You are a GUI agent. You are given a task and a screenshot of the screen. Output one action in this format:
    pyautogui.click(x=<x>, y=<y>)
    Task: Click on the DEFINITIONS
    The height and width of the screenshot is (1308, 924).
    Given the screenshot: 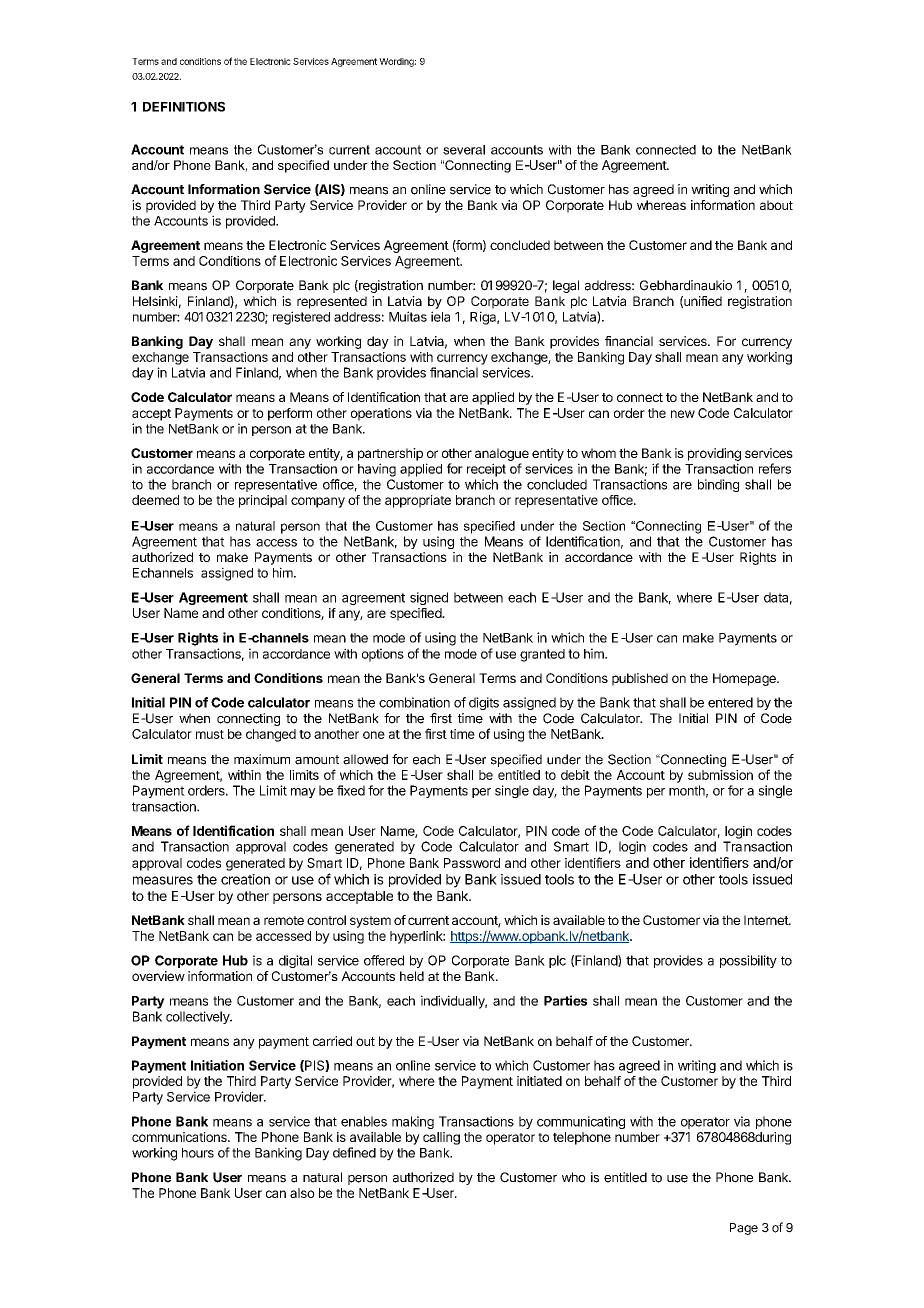 What is the action you would take?
    pyautogui.click(x=184, y=106)
